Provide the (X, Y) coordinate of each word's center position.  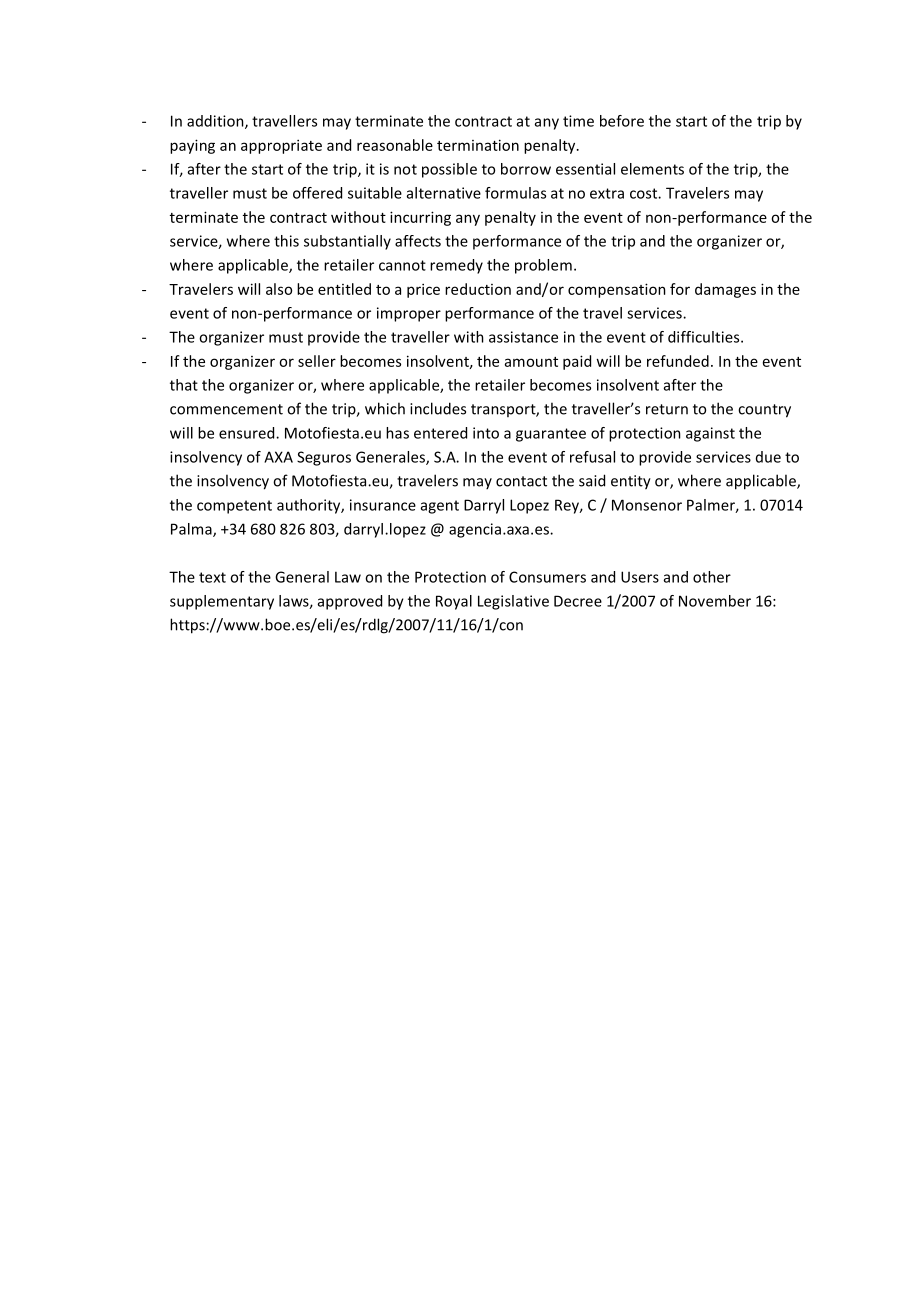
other (712, 577)
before (622, 121)
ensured (248, 433)
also (279, 289)
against (710, 434)
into (486, 433)
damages (725, 290)
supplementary (222, 602)
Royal (454, 602)
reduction (478, 289)
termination (478, 145)
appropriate (281, 146)
